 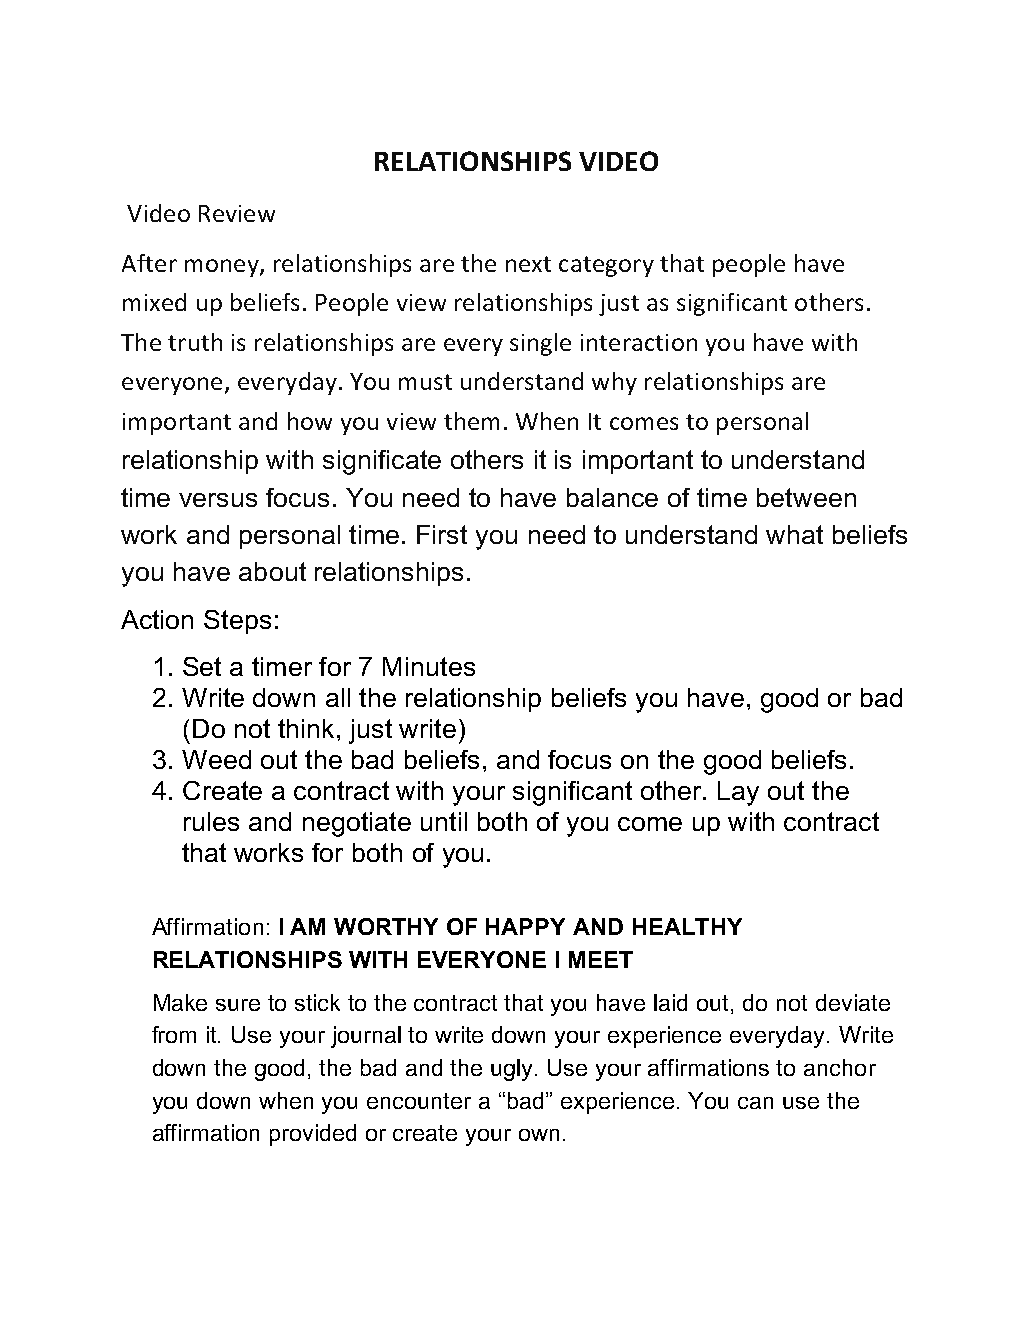 What do you see at coordinates (794, 534) in the screenshot?
I see `what` at bounding box center [794, 534].
